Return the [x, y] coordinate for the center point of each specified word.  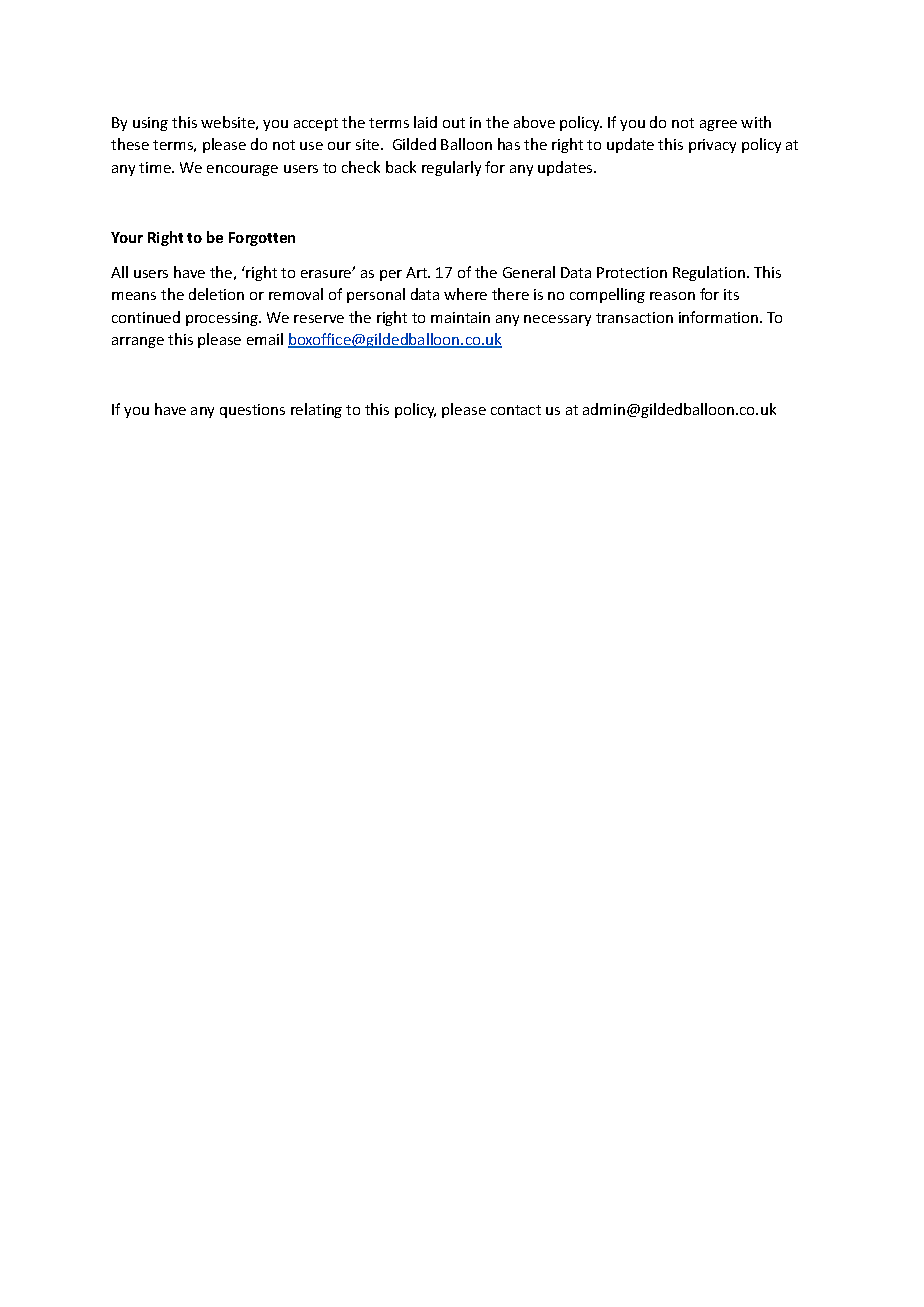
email [265, 339]
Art [418, 272]
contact [516, 410]
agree [718, 125]
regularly [451, 168]
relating [316, 410]
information [720, 317]
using [150, 124]
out [454, 123]
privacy [712, 146]
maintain [460, 317]
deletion [216, 294]
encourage [242, 170]
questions [252, 411]
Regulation [710, 273]
